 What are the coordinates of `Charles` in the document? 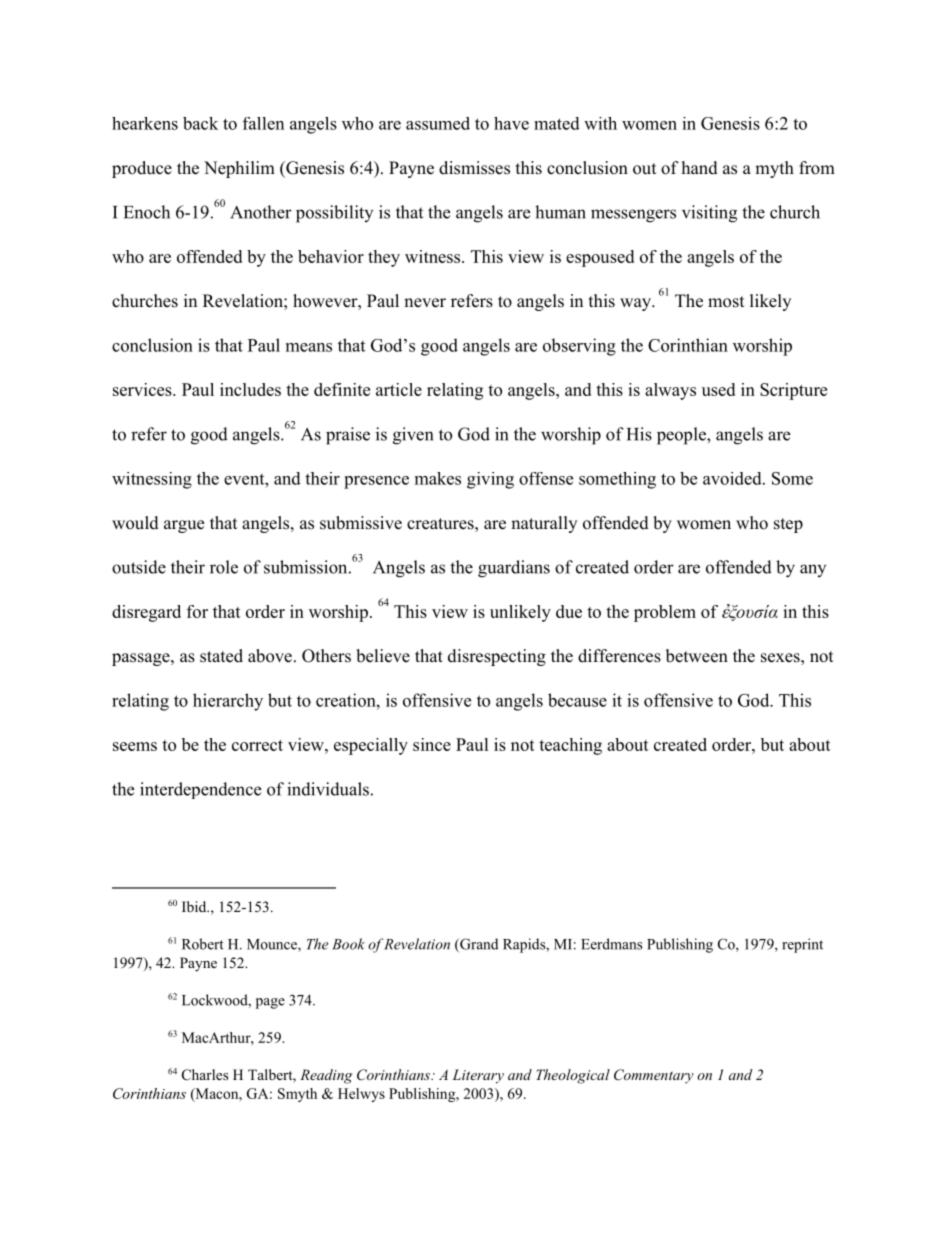 It's located at (205, 1075).
